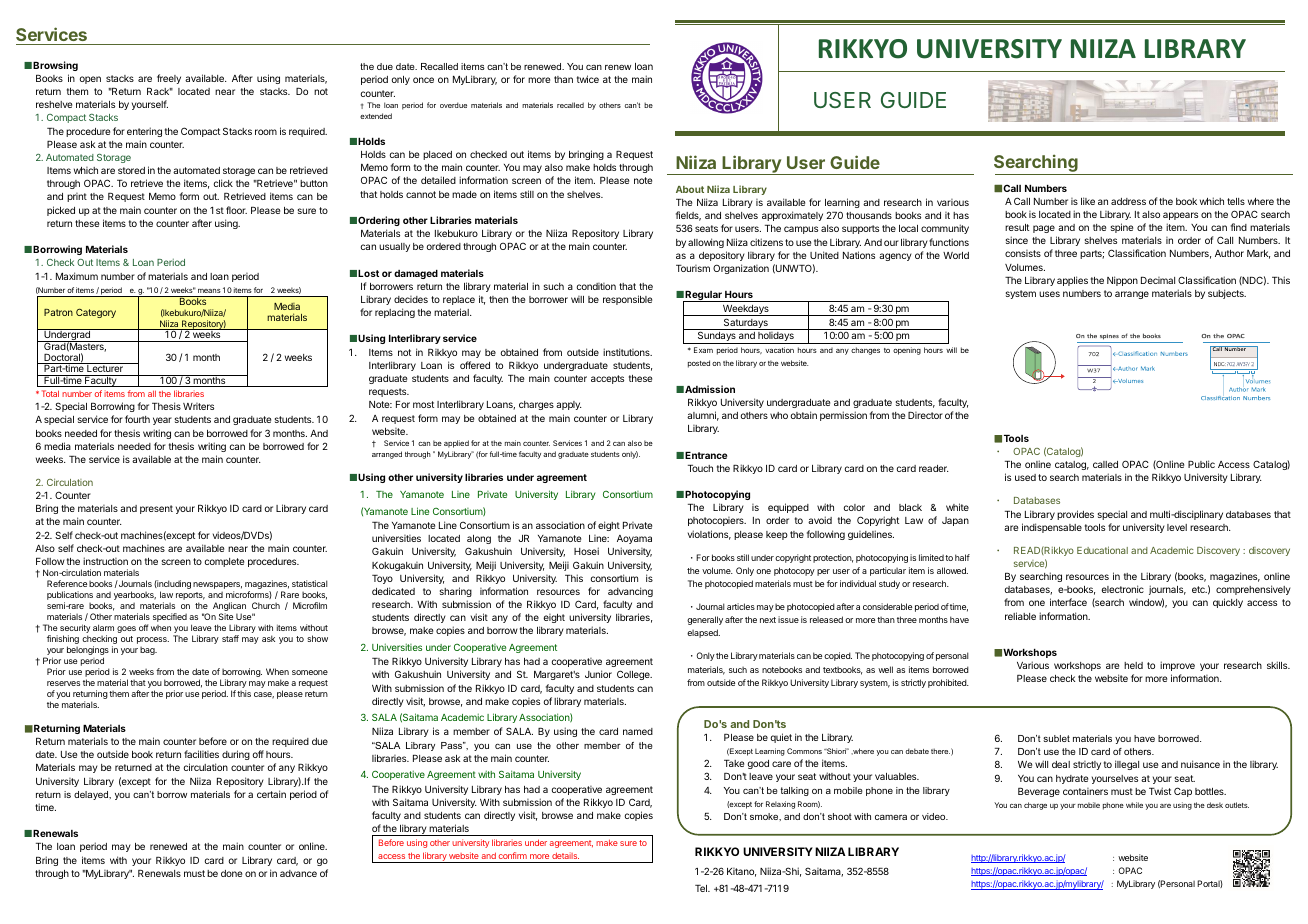 This document has height=924, width=1308. What do you see at coordinates (565, 855) in the document?
I see `details` at bounding box center [565, 855].
